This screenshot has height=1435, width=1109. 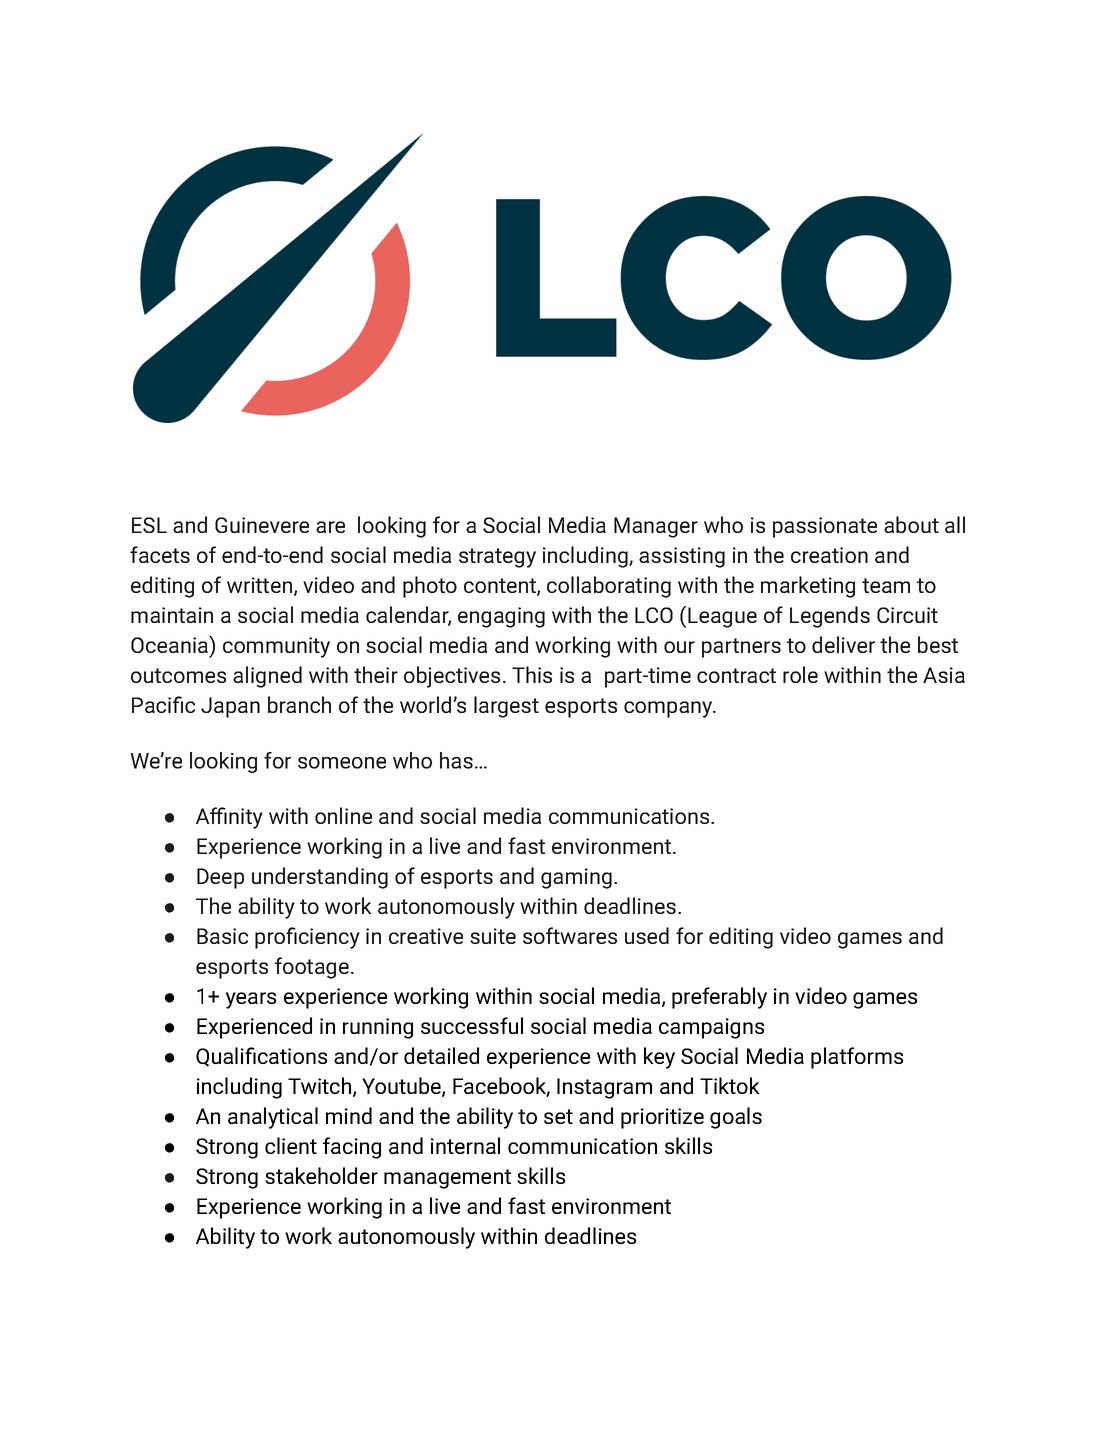 I want to click on gaming, so click(x=576, y=878).
